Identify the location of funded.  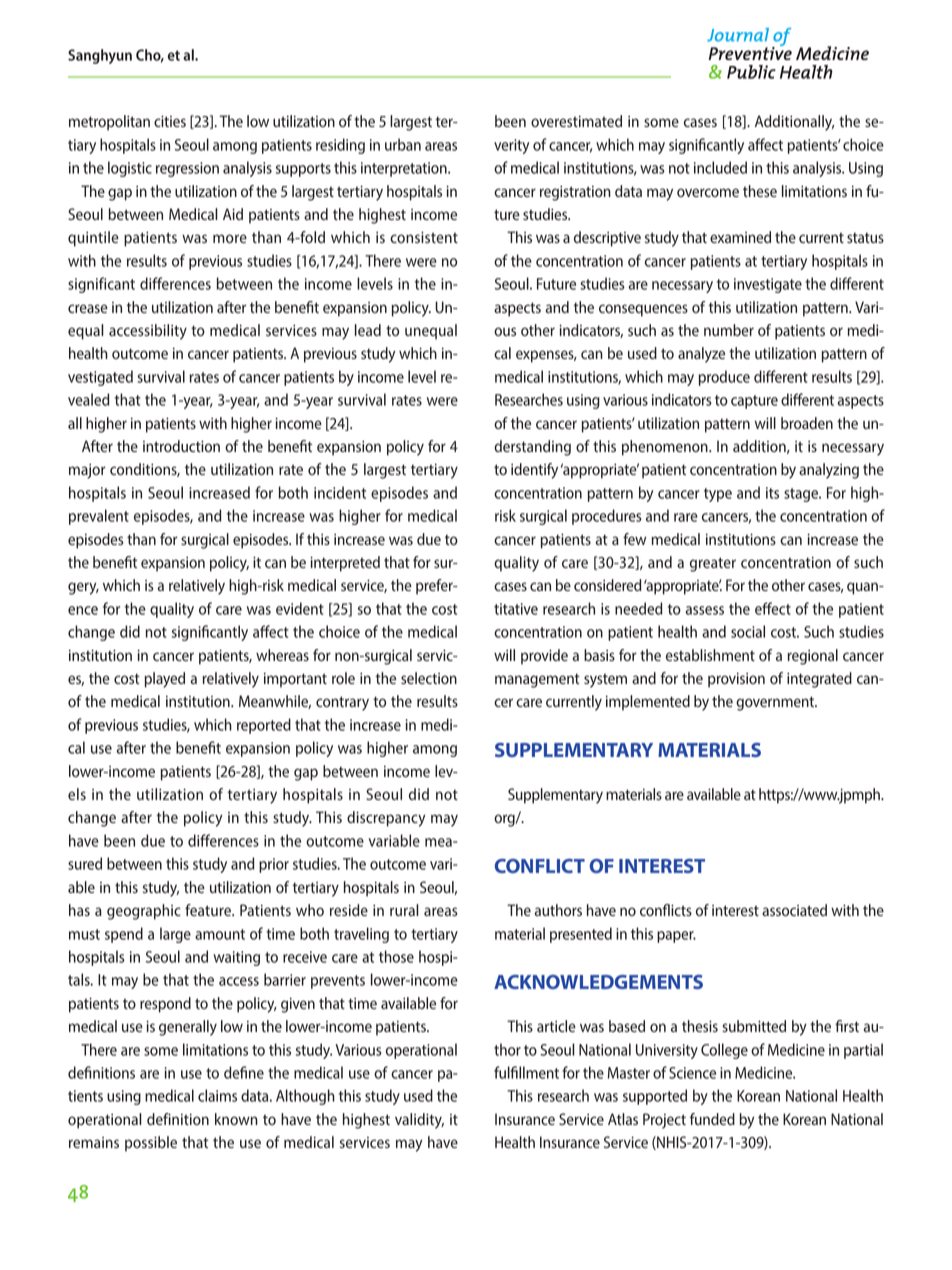
(712, 1119).
